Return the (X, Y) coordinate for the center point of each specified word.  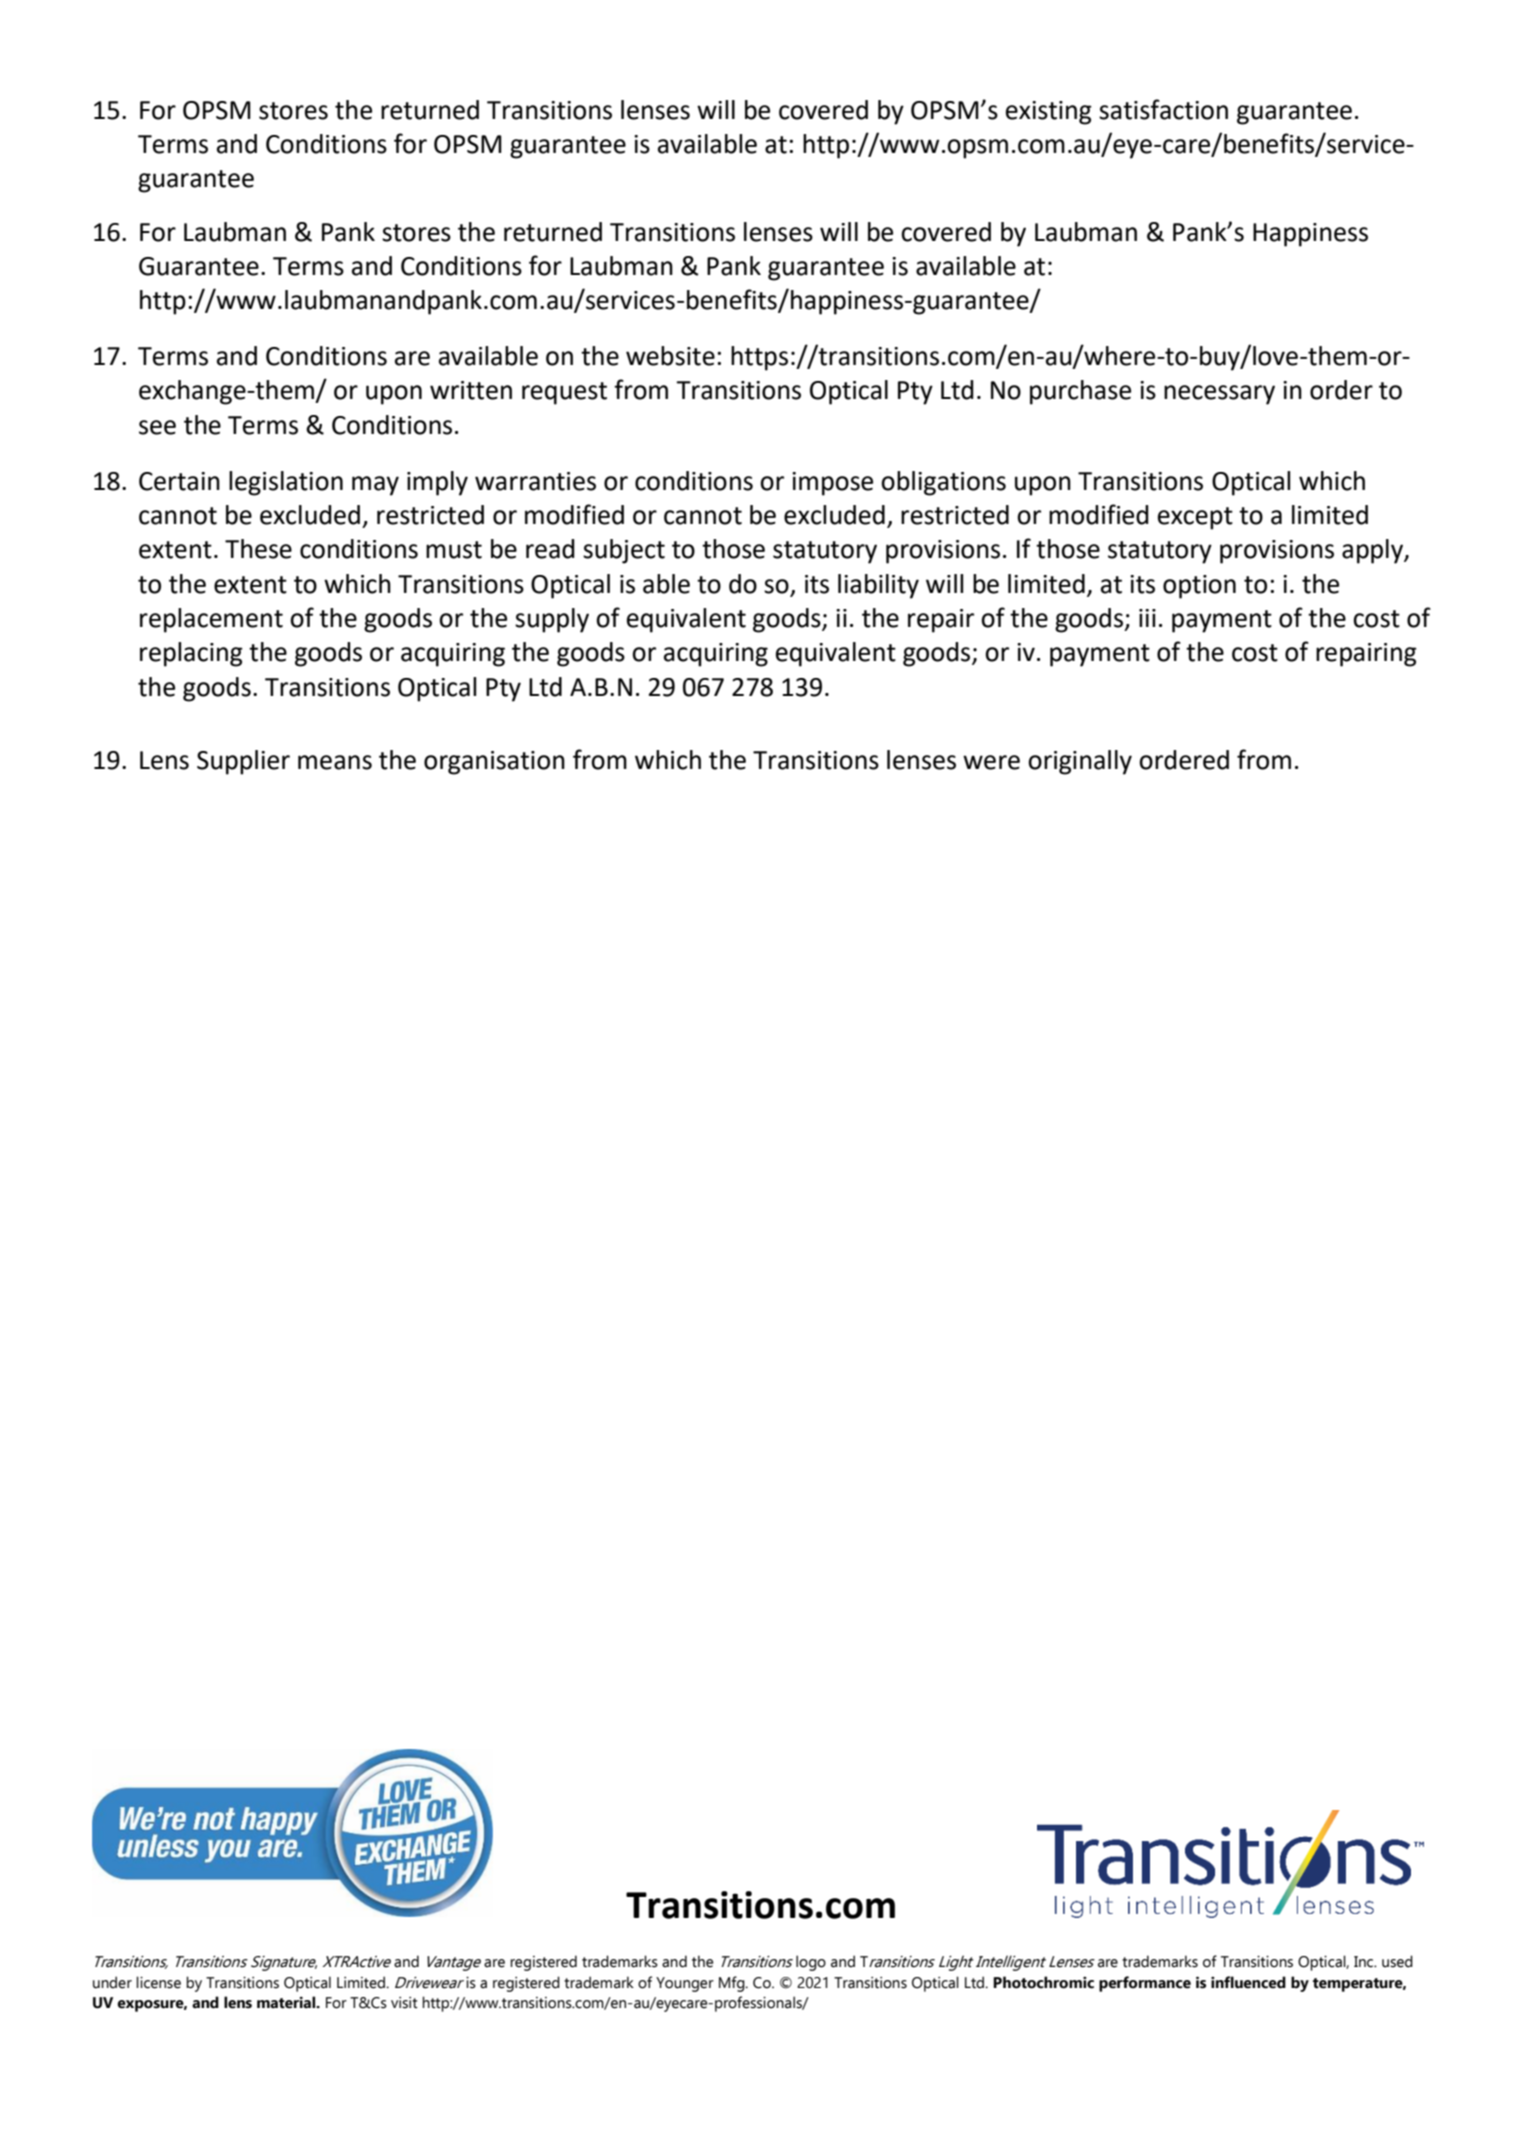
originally (1080, 762)
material (287, 2002)
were (991, 762)
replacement (211, 620)
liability (878, 586)
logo (811, 1963)
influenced (1248, 1982)
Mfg (733, 1984)
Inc (1365, 1962)
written (471, 390)
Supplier (243, 762)
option (1199, 587)
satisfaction (1163, 109)
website (670, 356)
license (158, 1982)
